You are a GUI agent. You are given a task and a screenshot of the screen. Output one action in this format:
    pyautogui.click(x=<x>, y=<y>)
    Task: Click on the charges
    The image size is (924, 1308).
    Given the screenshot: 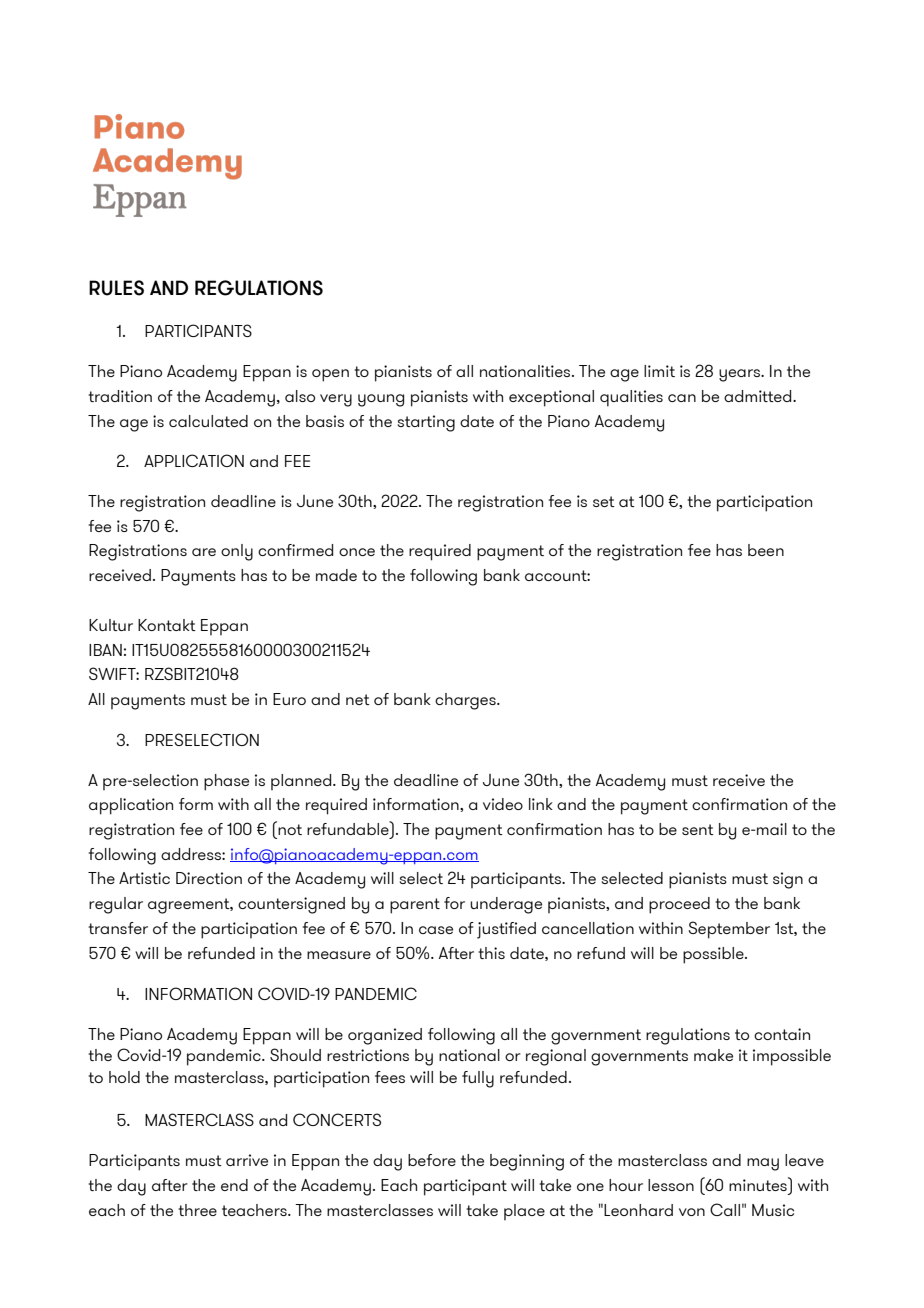 What is the action you would take?
    pyautogui.click(x=466, y=701)
